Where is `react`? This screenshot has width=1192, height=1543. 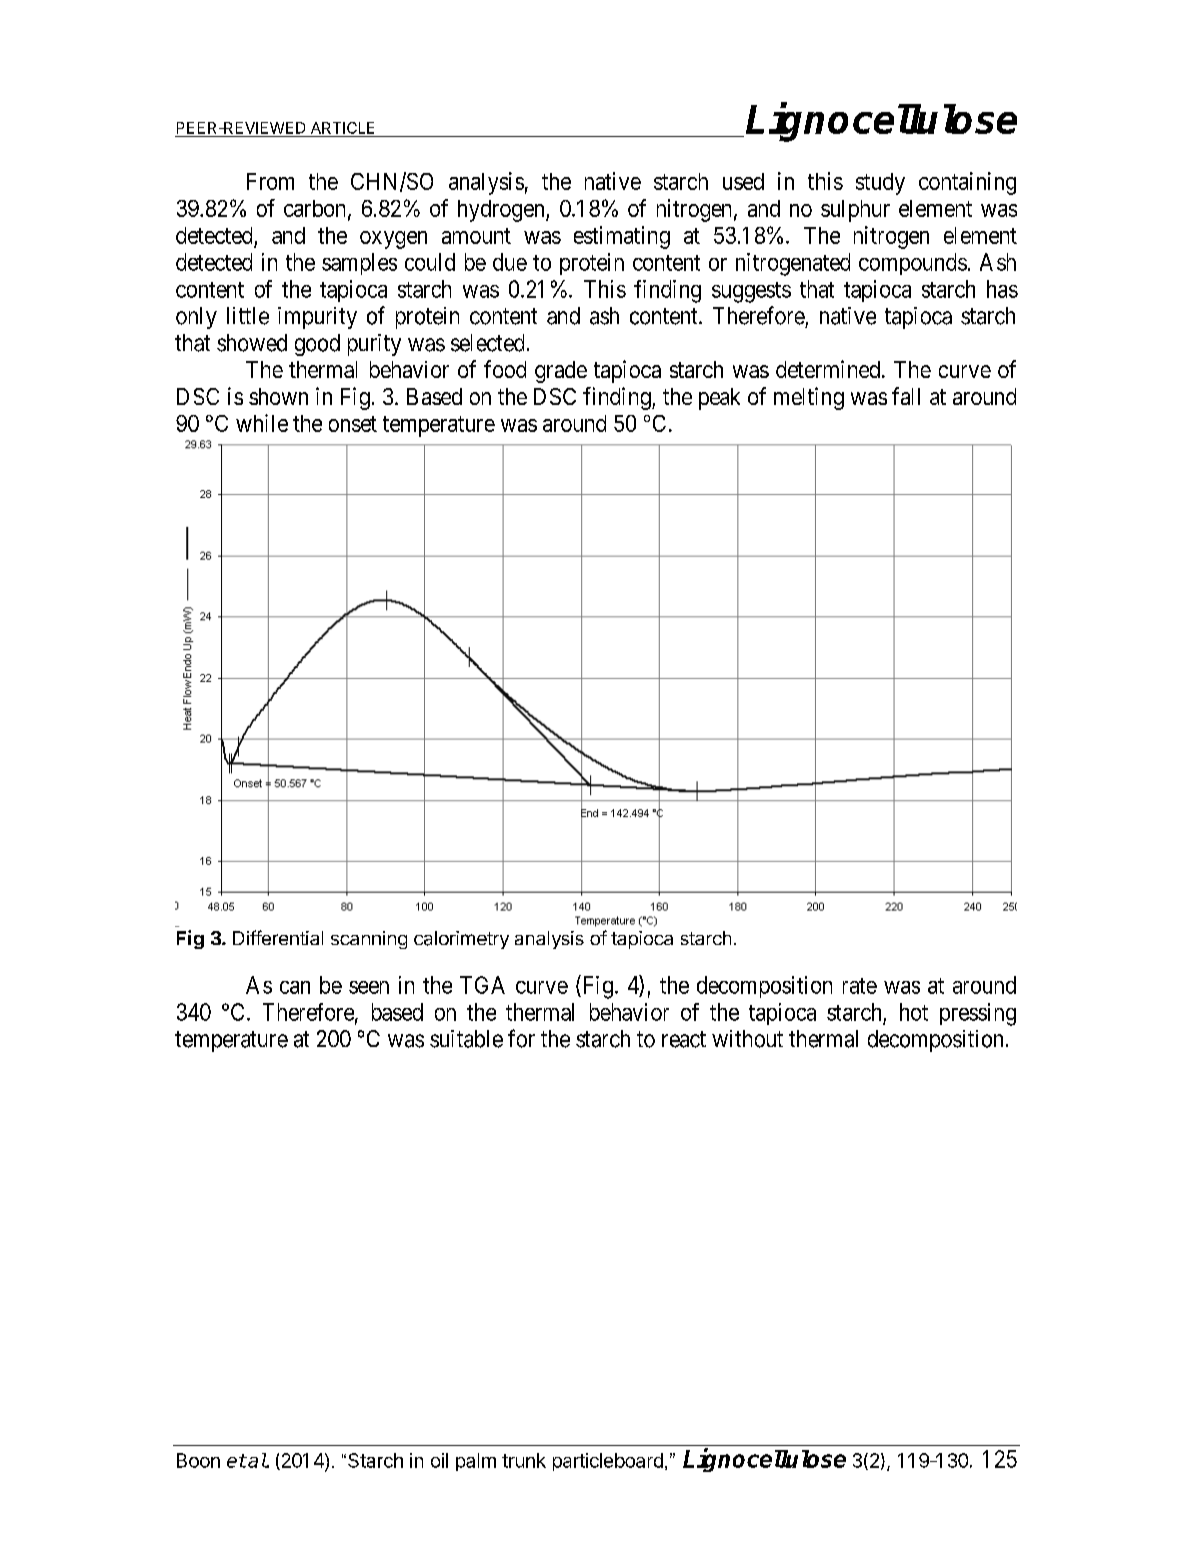 react is located at coordinates (684, 1039).
